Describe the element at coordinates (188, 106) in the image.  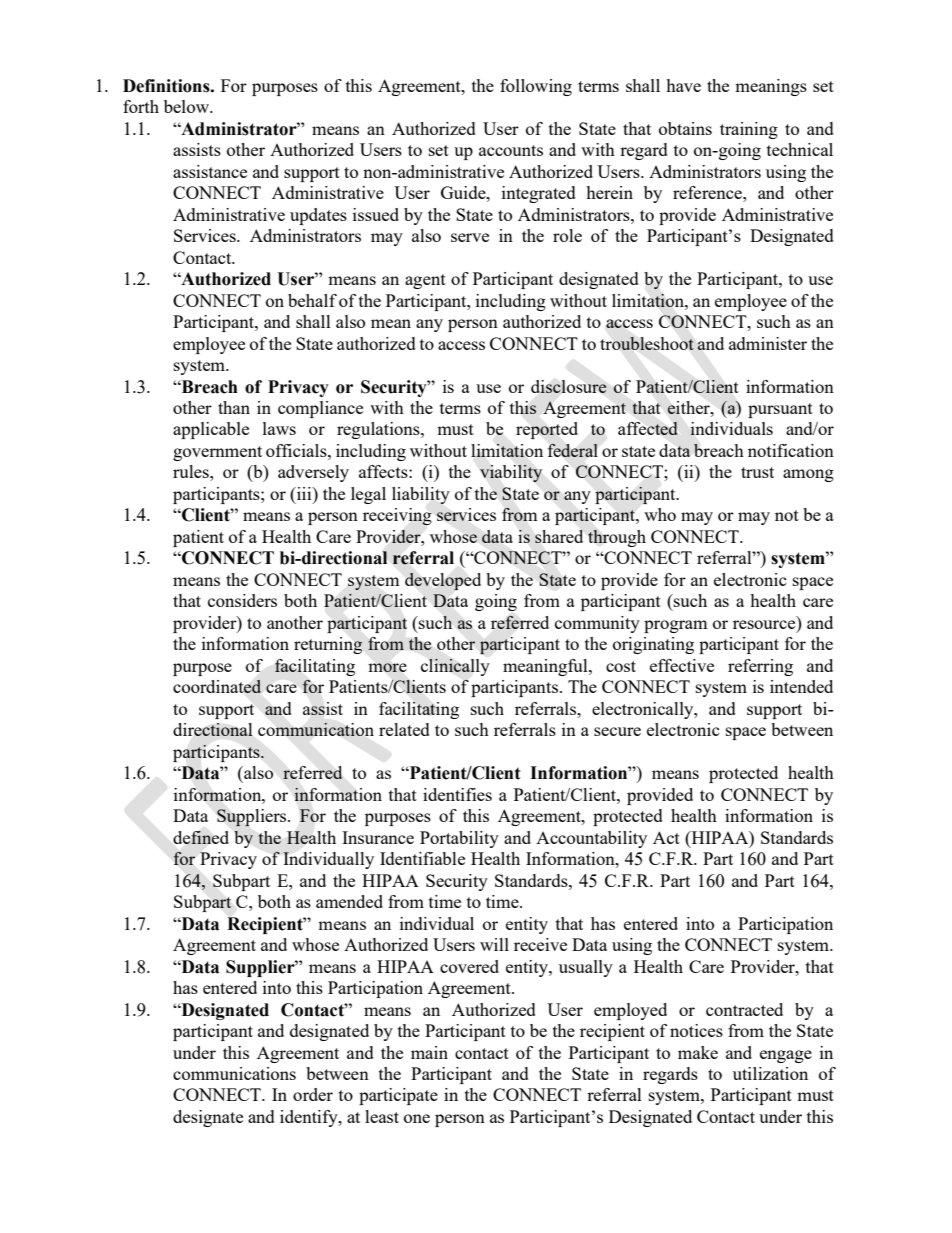
I see `below` at that location.
